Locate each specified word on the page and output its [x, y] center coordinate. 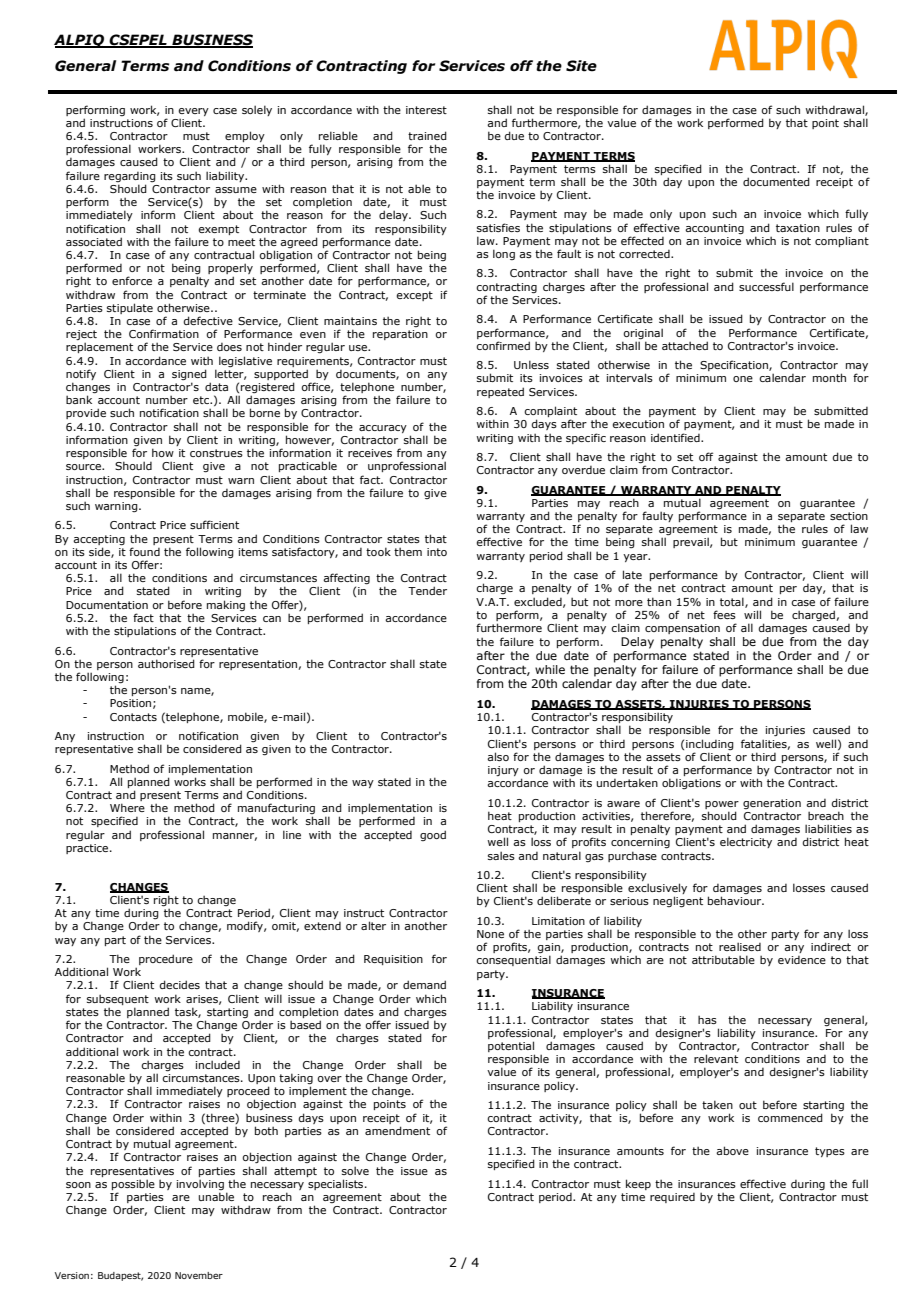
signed [189, 374]
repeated [500, 392]
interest [426, 110]
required [672, 1198]
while [550, 669]
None [490, 934]
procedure [166, 959]
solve [355, 1170]
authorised [166, 663]
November [199, 1275]
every [193, 112]
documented [776, 181]
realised [740, 946]
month [829, 377]
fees [724, 614]
